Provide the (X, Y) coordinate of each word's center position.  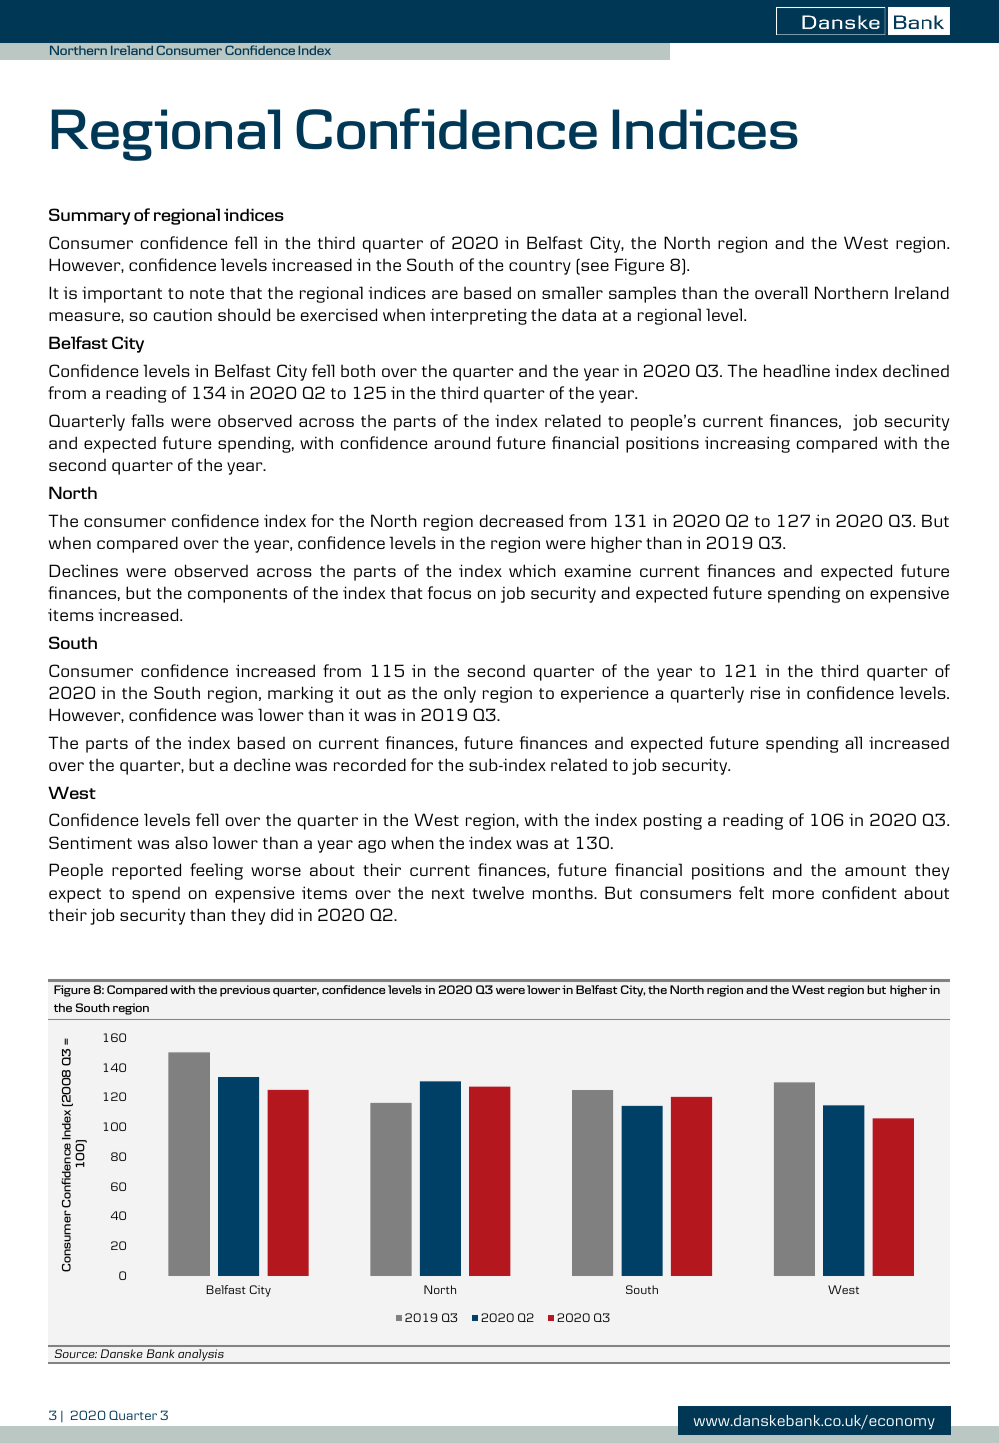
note (207, 293)
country (540, 267)
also (191, 842)
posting (673, 821)
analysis (201, 1356)
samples (642, 294)
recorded (370, 764)
